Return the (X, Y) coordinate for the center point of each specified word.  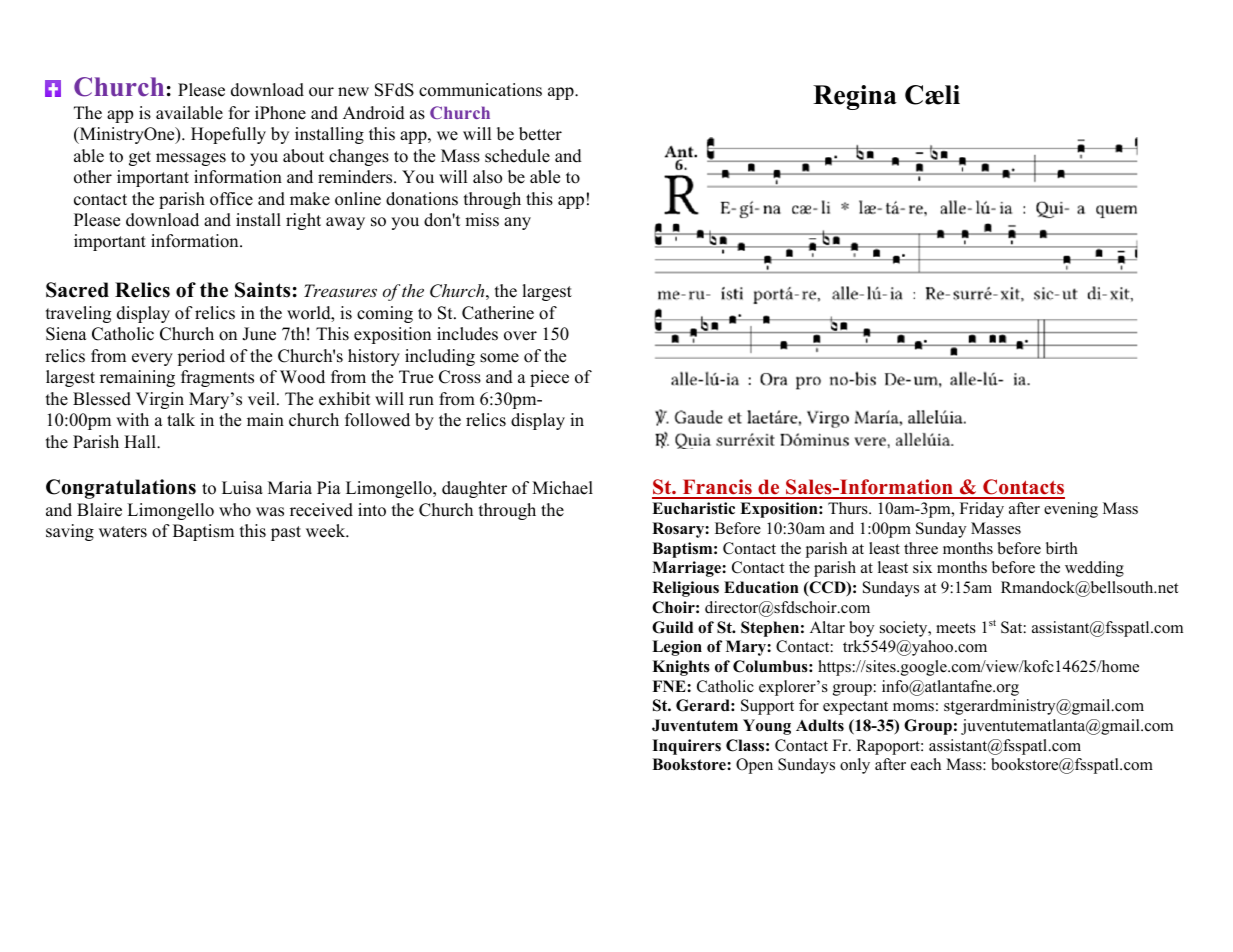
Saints (262, 290)
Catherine (498, 313)
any (517, 223)
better (540, 134)
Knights (681, 668)
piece (549, 378)
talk (181, 419)
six (922, 567)
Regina (855, 97)
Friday (982, 510)
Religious (685, 589)
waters (123, 532)
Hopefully (228, 135)
